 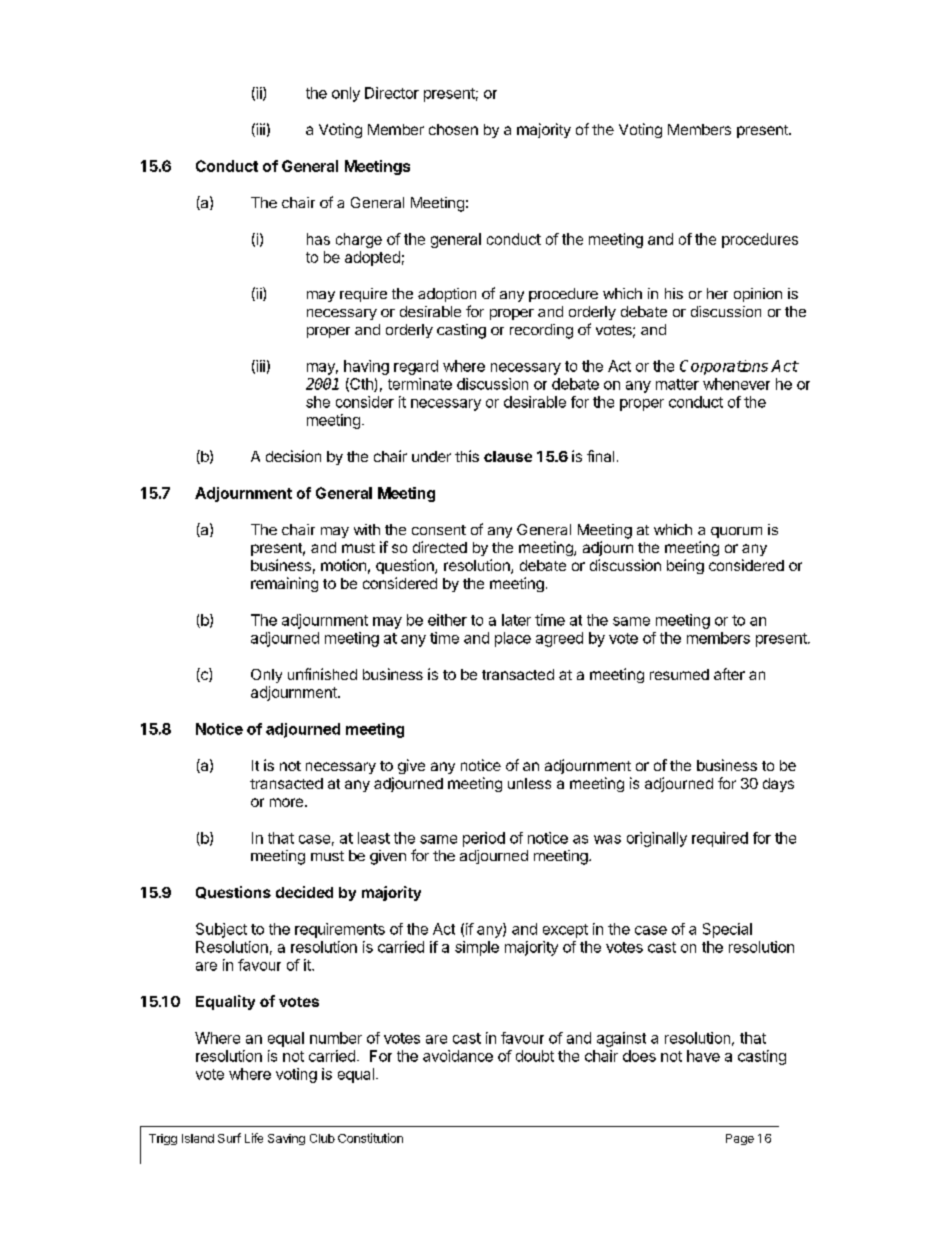 What do you see at coordinates (322, 674) in the document?
I see `unfinished` at bounding box center [322, 674].
